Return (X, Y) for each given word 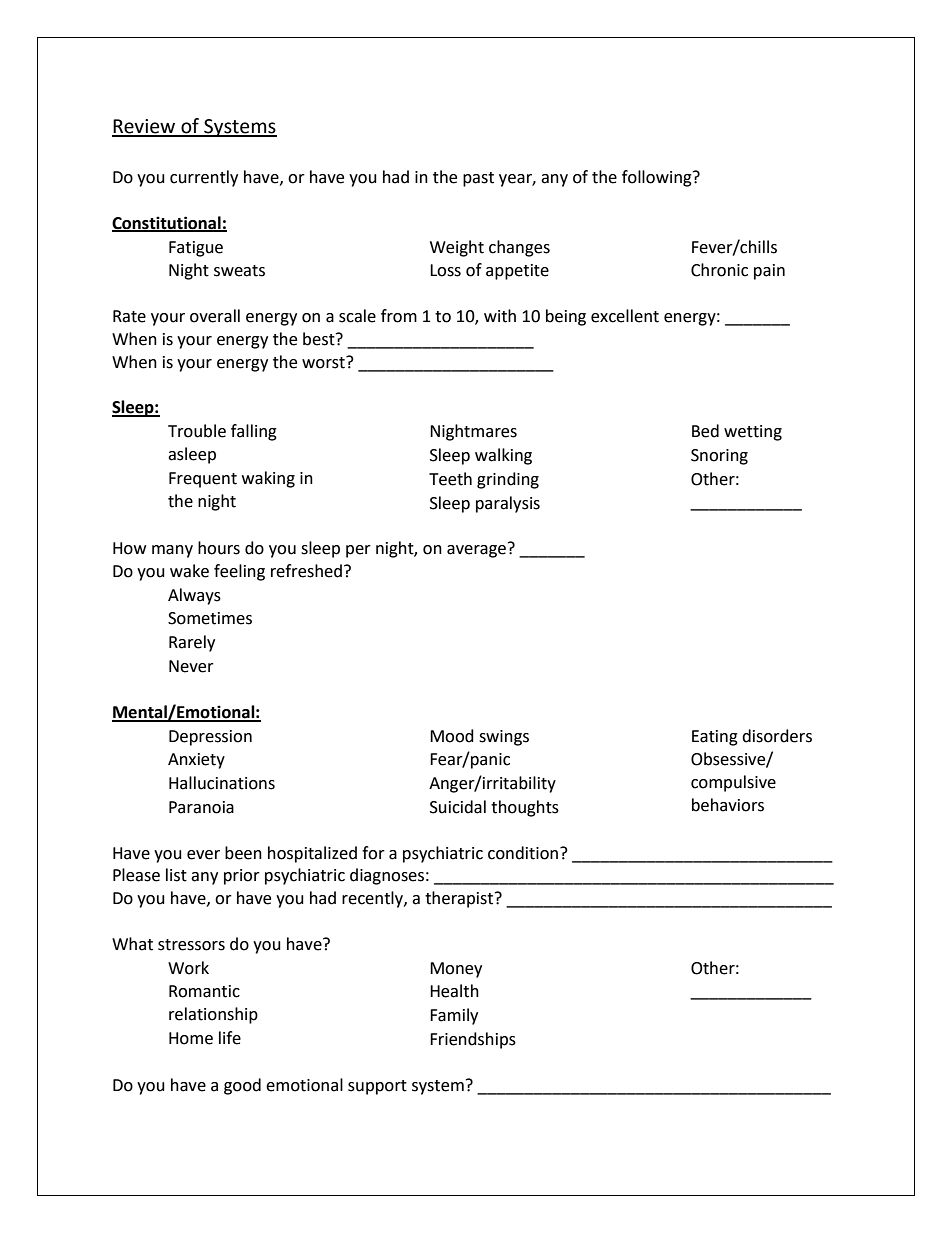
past (478, 179)
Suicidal (458, 807)
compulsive (733, 783)
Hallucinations (222, 783)
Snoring (719, 457)
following (658, 178)
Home (191, 1038)
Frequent (203, 480)
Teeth (450, 479)
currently (204, 178)
